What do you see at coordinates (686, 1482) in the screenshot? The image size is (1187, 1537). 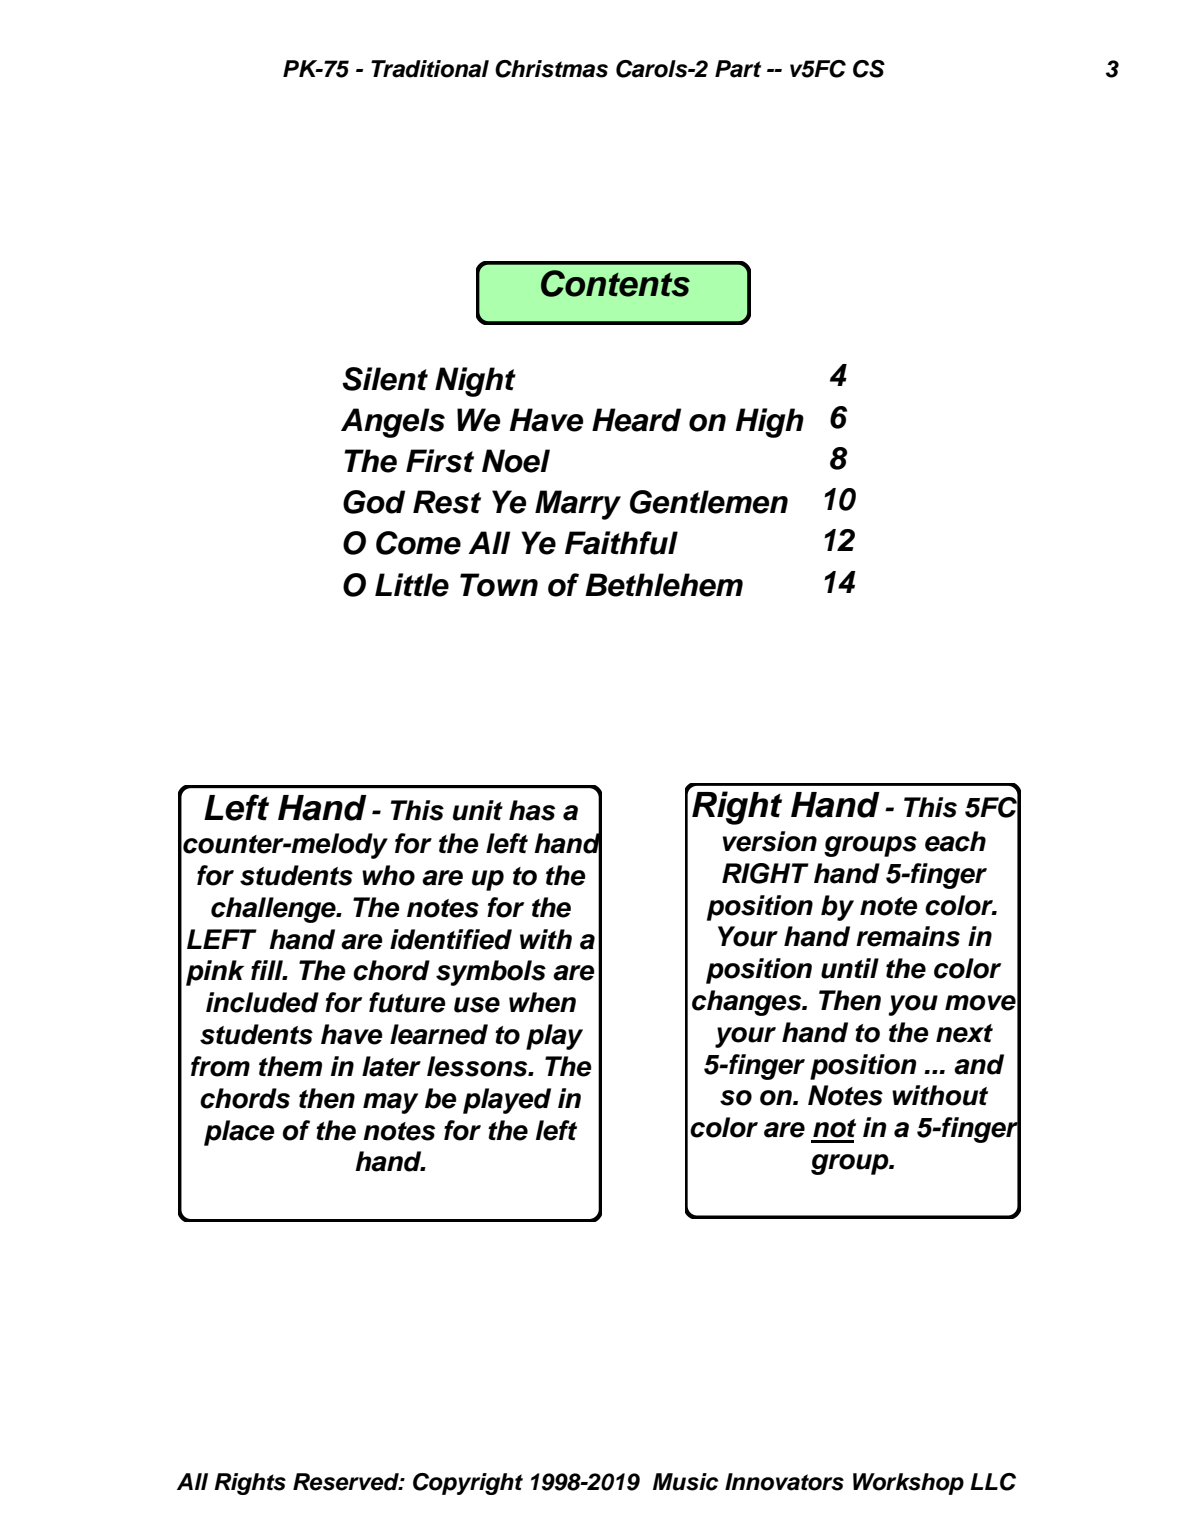 I see `Music` at bounding box center [686, 1482].
